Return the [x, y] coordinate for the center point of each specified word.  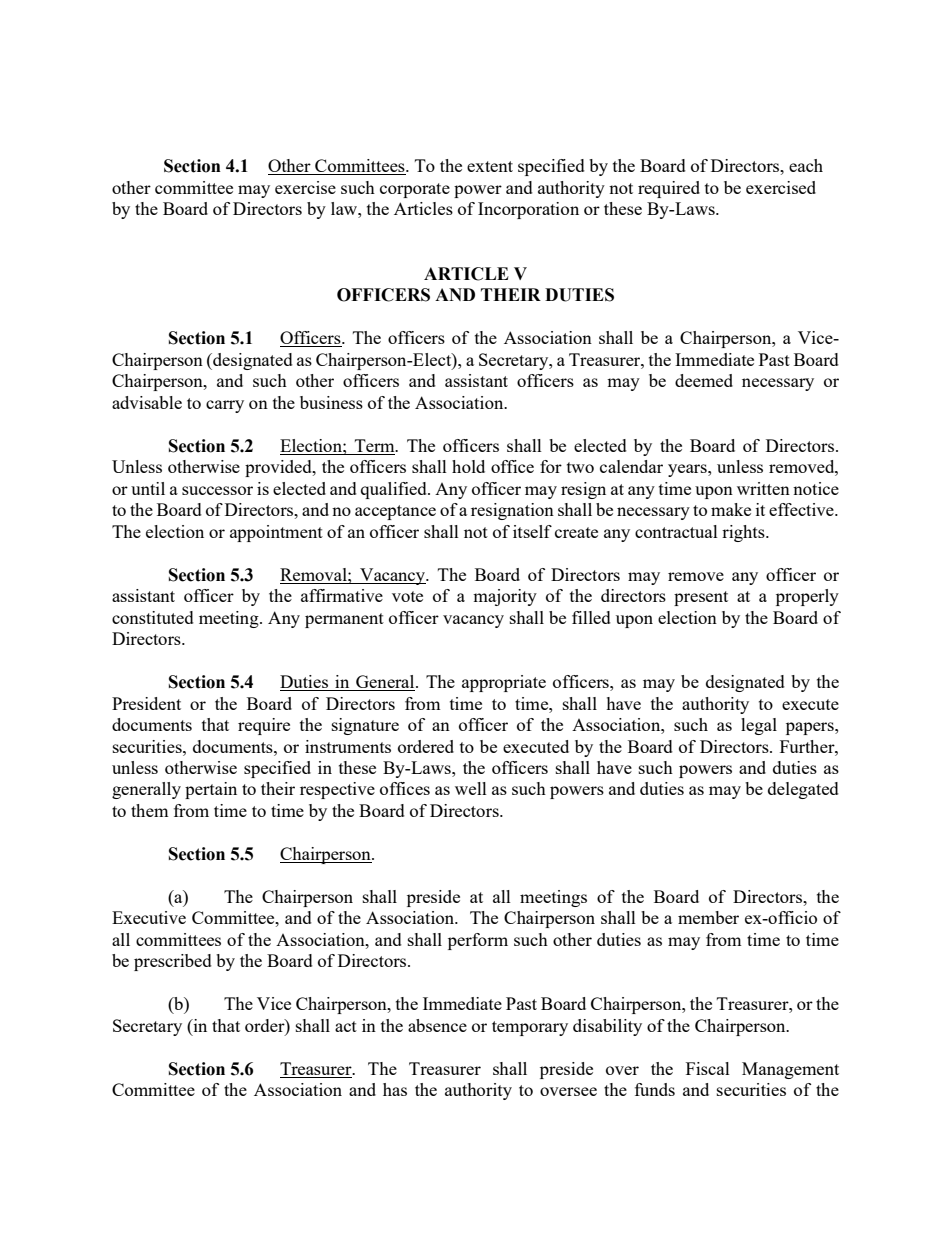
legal [759, 726]
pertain [211, 790]
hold [468, 466]
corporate [415, 190]
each [806, 165]
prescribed [173, 962]
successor [217, 490]
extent [490, 166]
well [471, 788]
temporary [530, 1028]
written [763, 488]
